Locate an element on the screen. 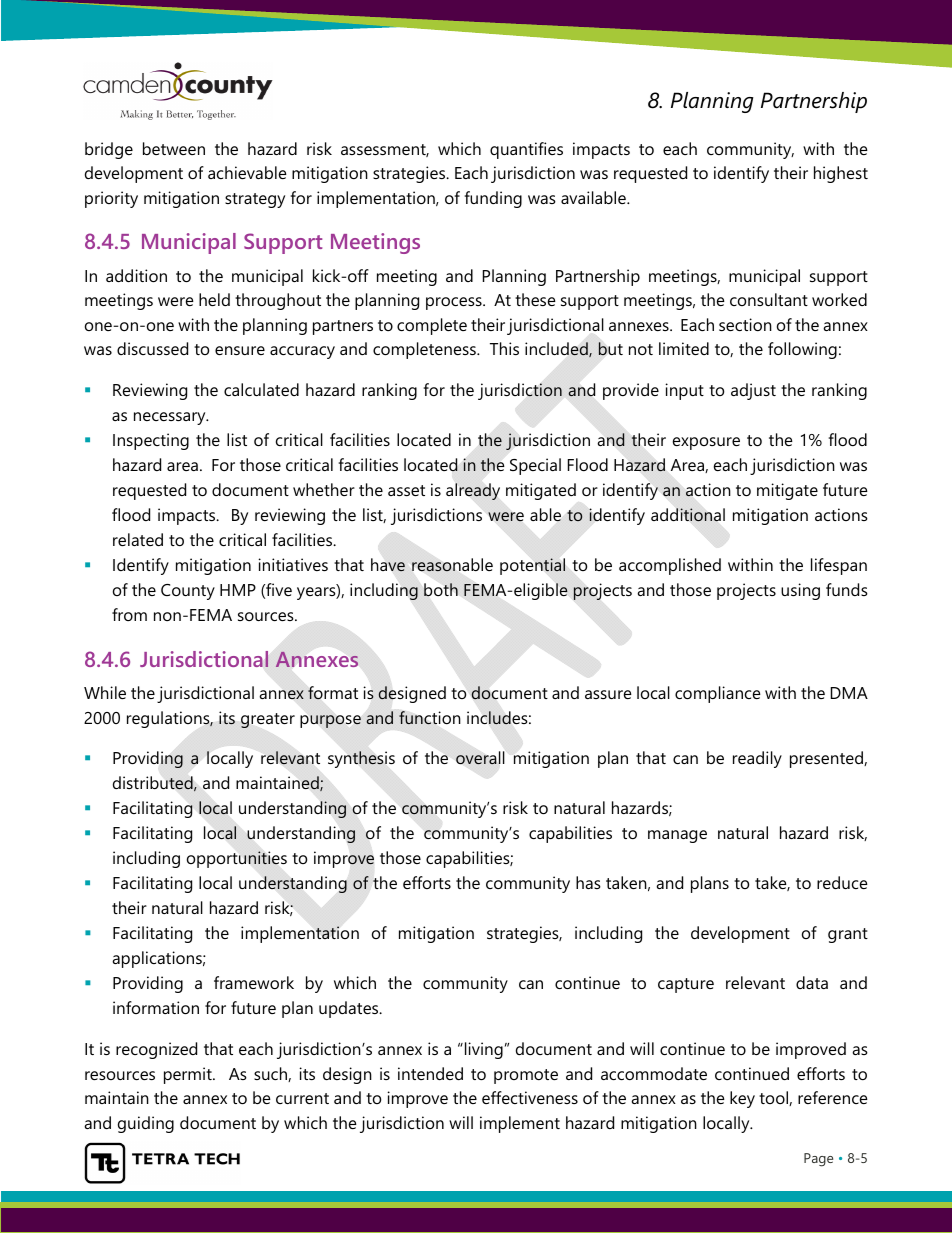 The image size is (952, 1233). readily is located at coordinates (757, 759).
